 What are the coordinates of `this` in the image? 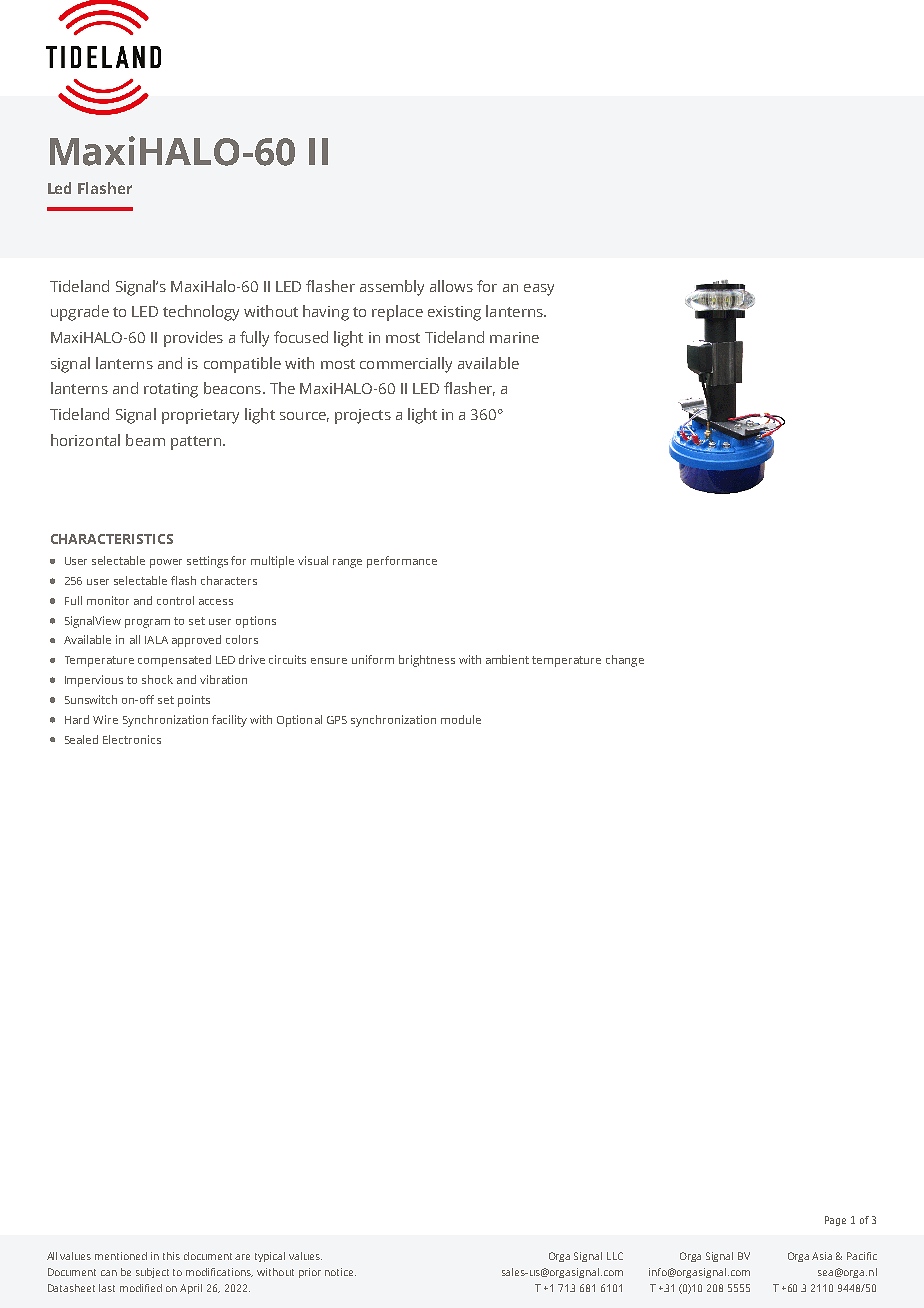 It's located at (171, 1256).
